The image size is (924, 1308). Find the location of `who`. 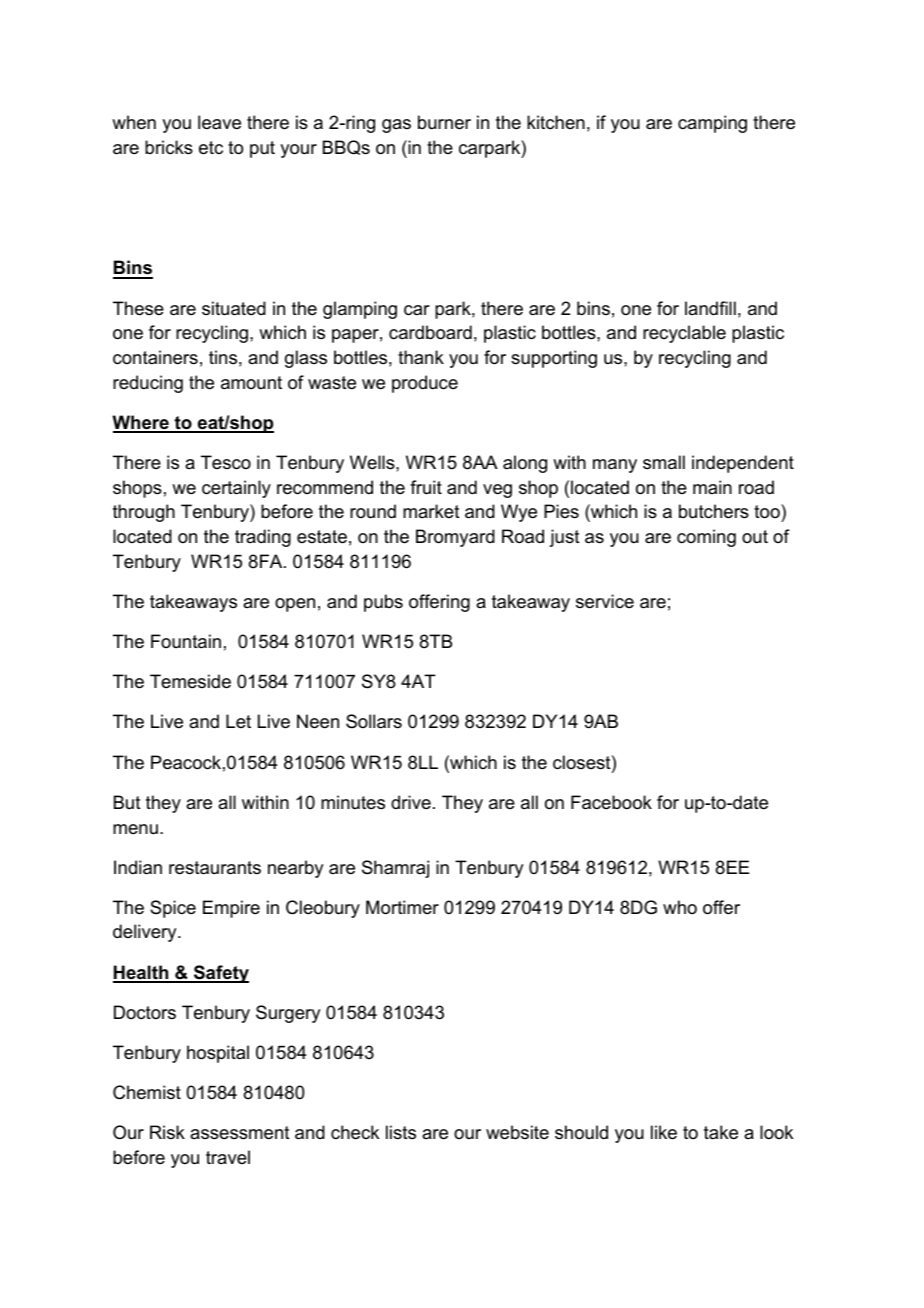

who is located at coordinates (680, 907).
